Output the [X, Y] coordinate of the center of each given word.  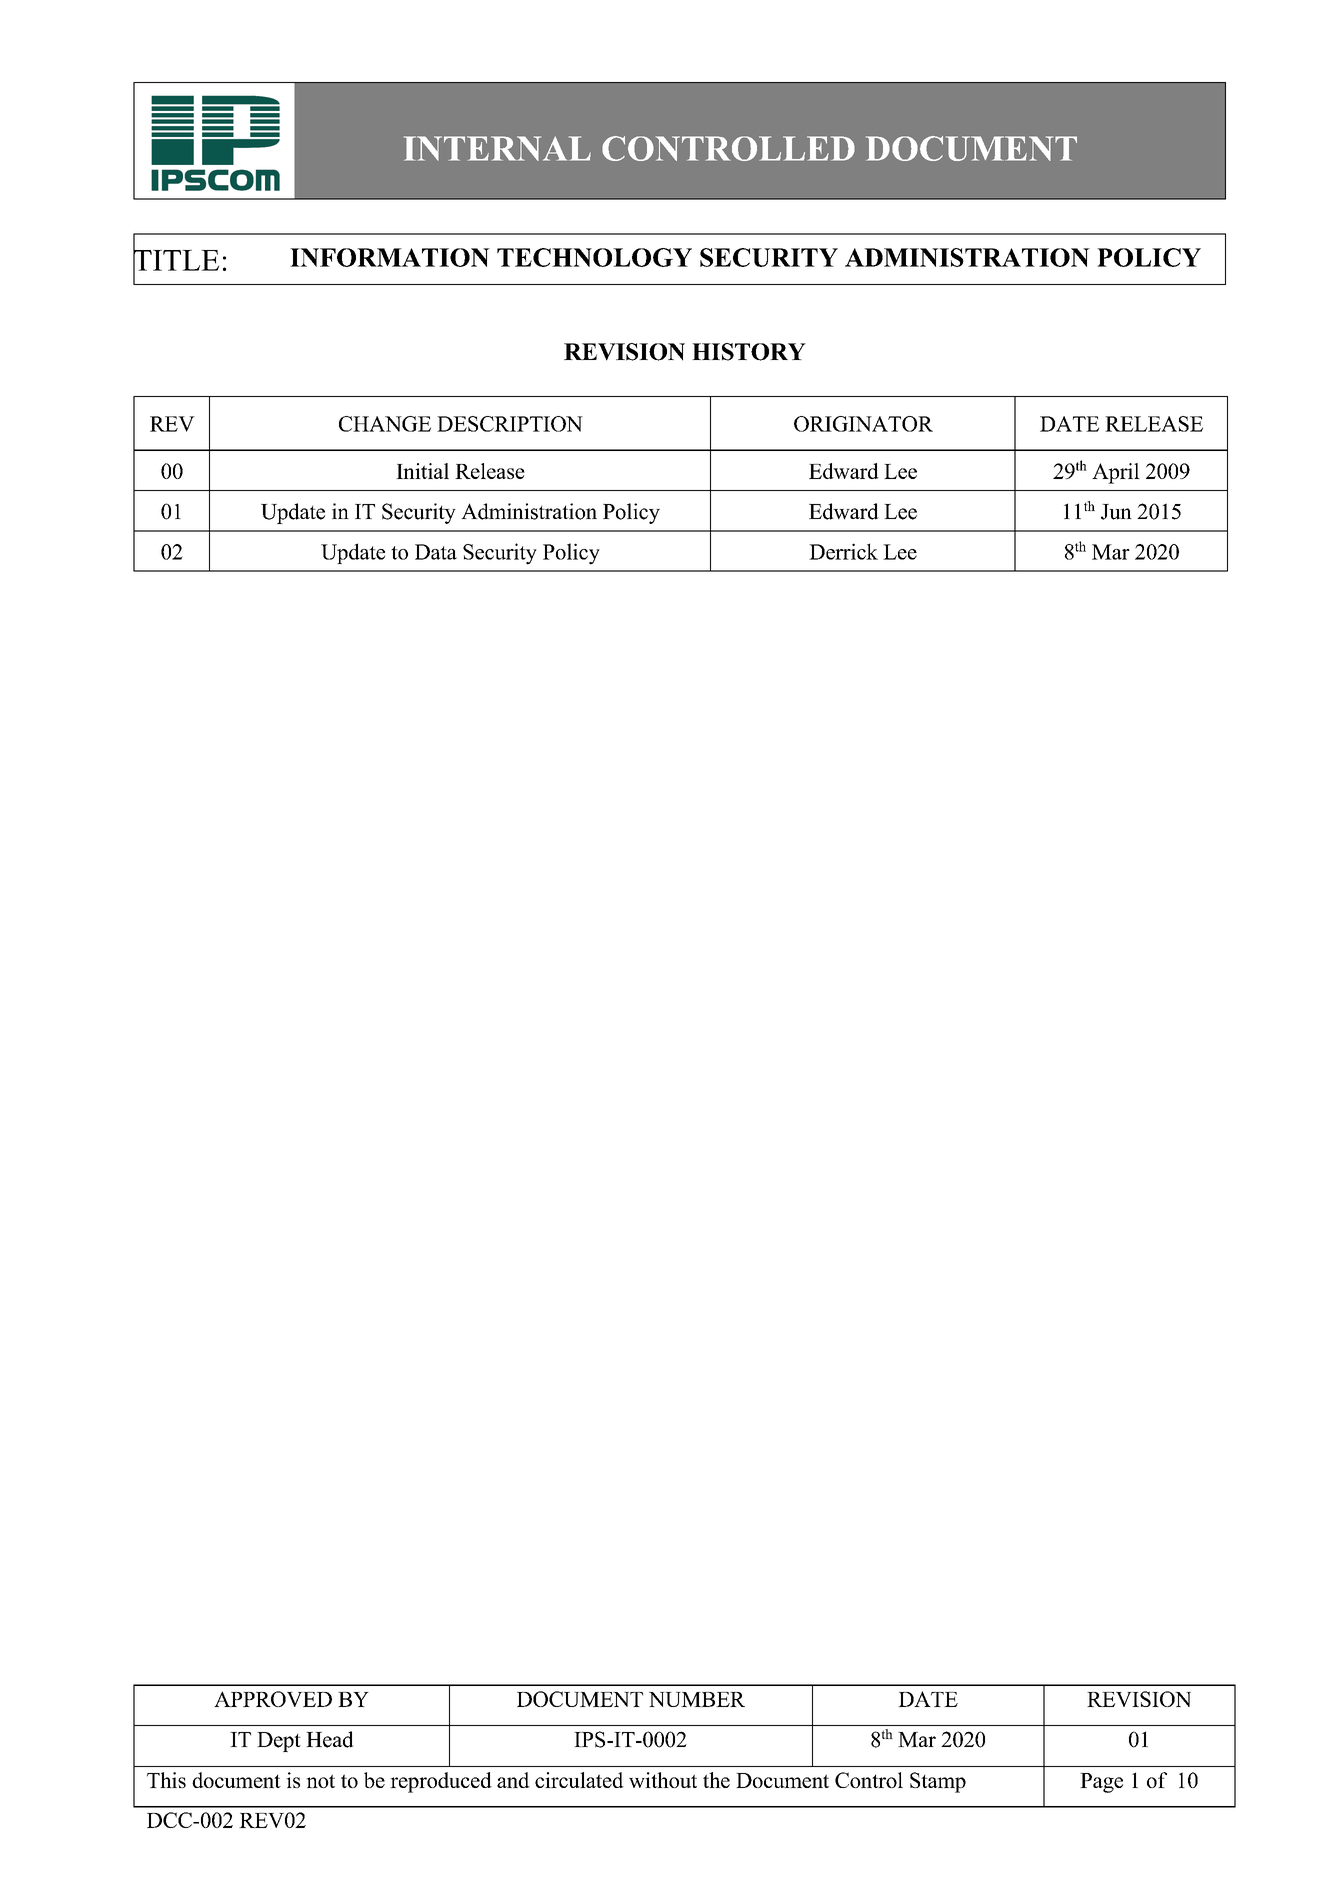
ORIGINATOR [863, 424]
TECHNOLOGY [594, 257]
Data [436, 552]
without [663, 1780]
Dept [279, 1742]
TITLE [176, 260]
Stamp [938, 1782]
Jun [1116, 512]
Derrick [843, 551]
